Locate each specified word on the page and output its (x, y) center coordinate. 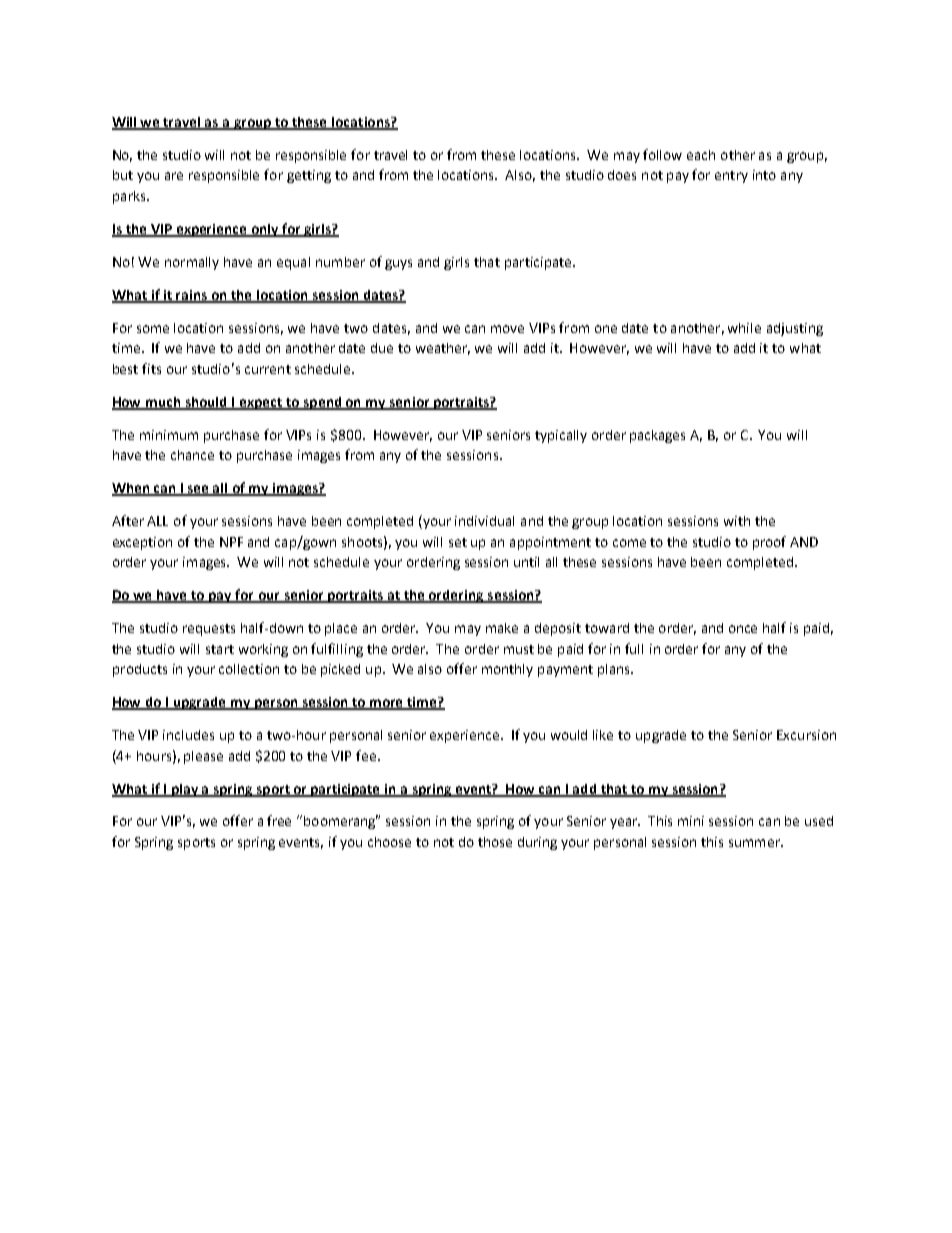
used (819, 821)
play (185, 790)
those (495, 842)
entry (731, 177)
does (622, 175)
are (174, 176)
